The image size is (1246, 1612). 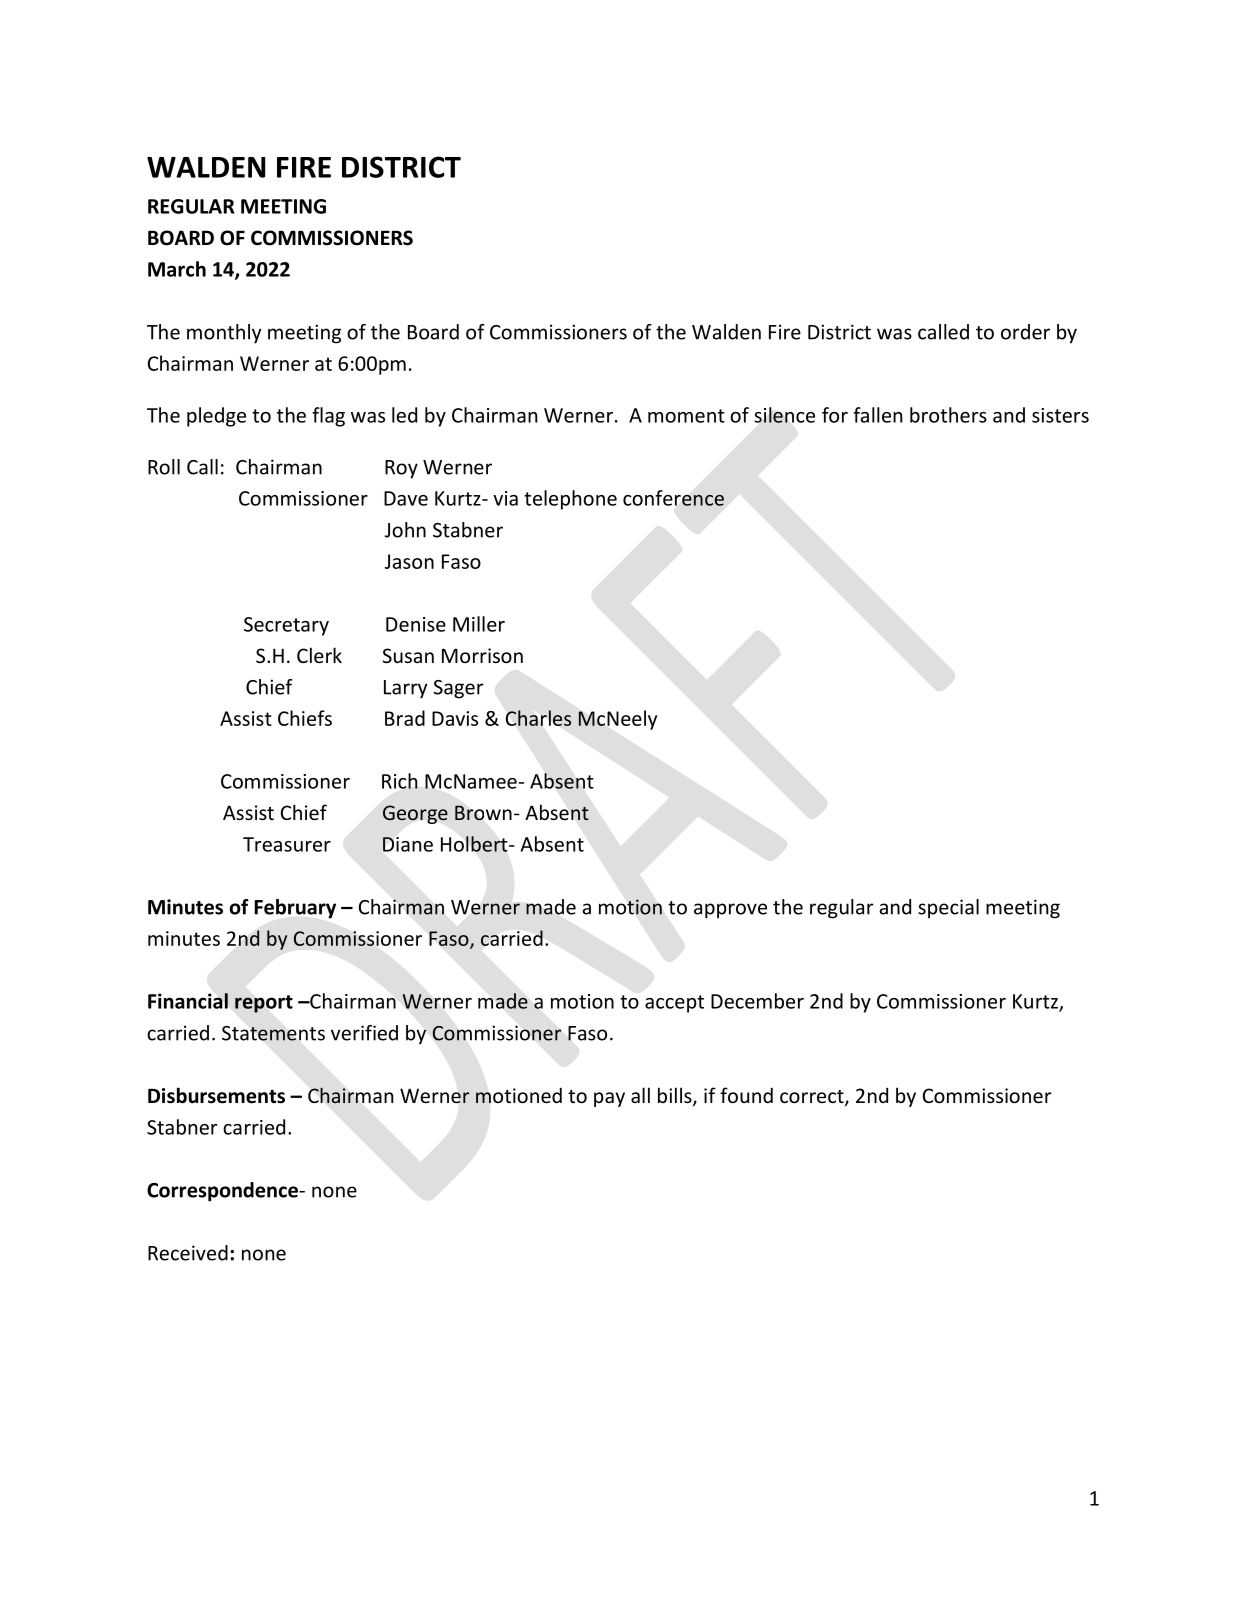 What do you see at coordinates (757, 1001) in the screenshot?
I see `December` at bounding box center [757, 1001].
